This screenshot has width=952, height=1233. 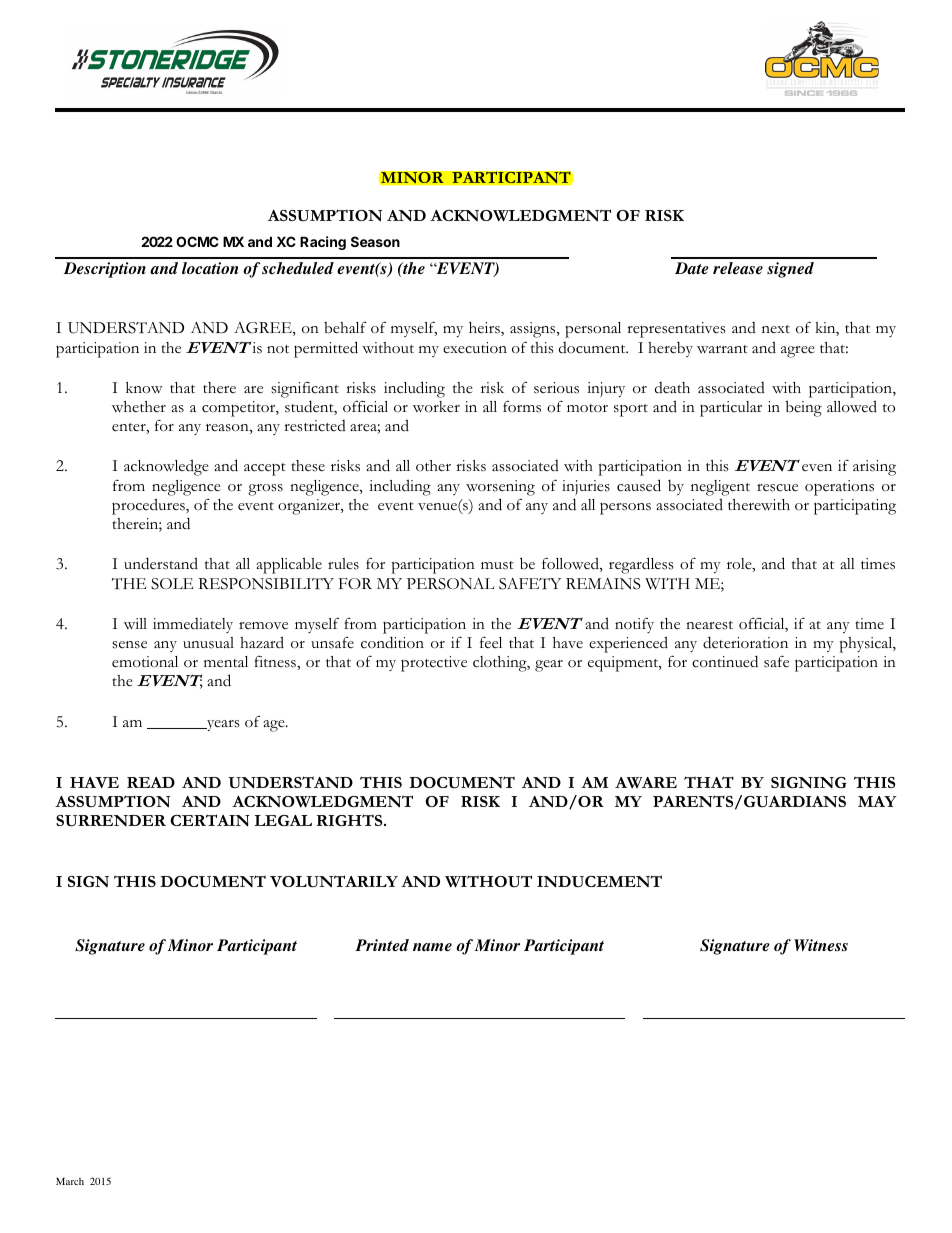 What do you see at coordinates (222, 725) in the screenshot?
I see `years` at bounding box center [222, 725].
